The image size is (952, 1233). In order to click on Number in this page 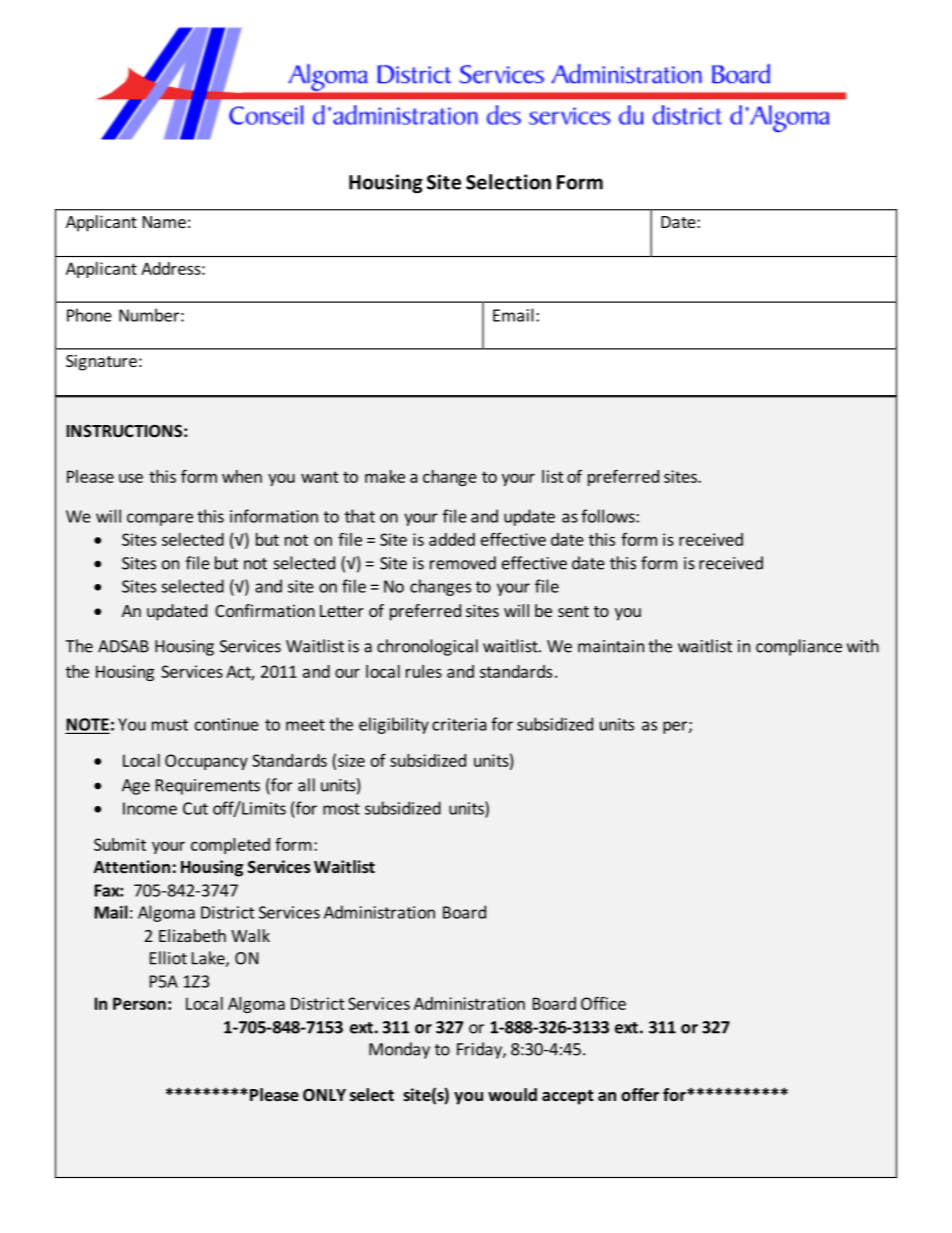, I will do `click(149, 315)`.
